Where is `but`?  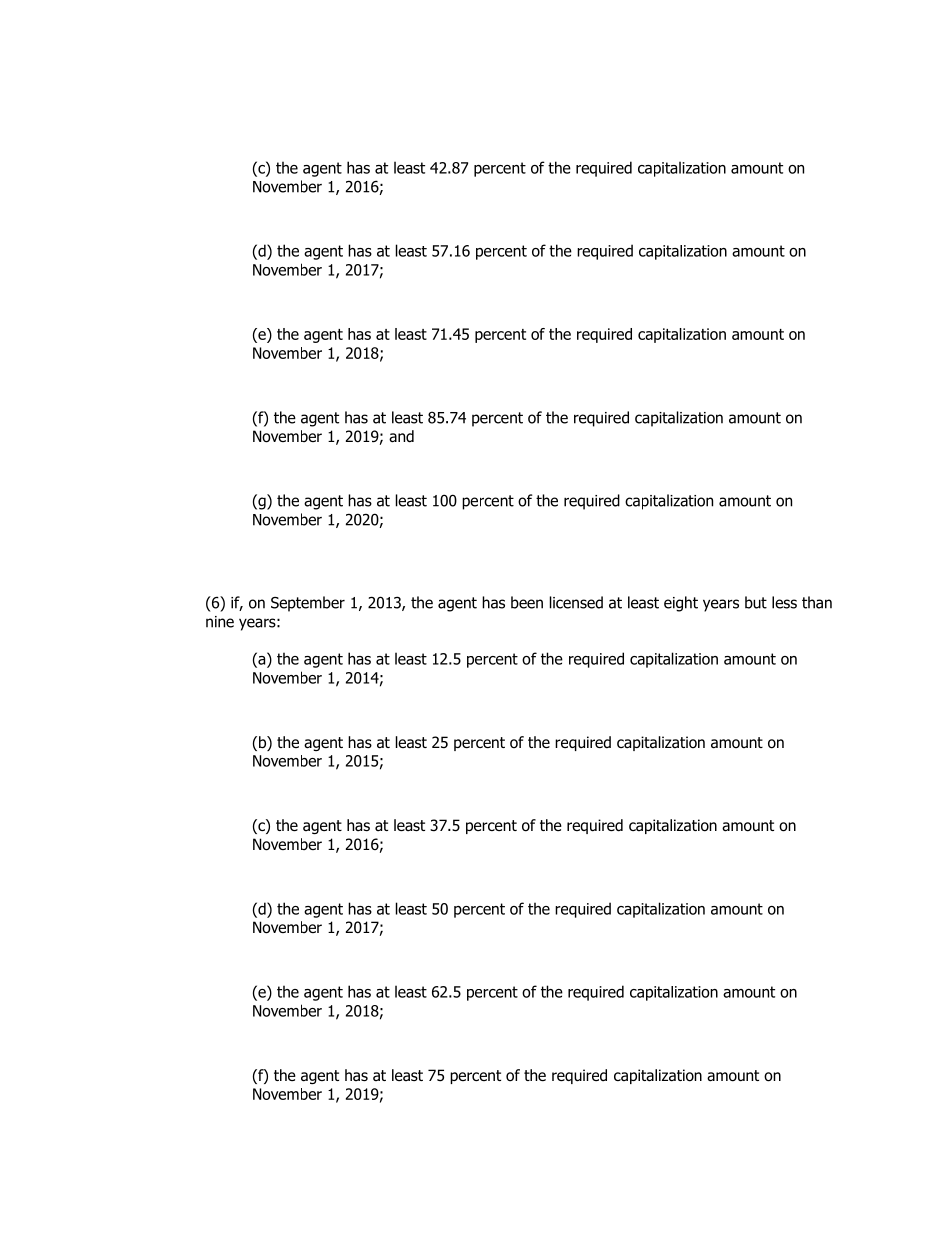
but is located at coordinates (756, 602).
